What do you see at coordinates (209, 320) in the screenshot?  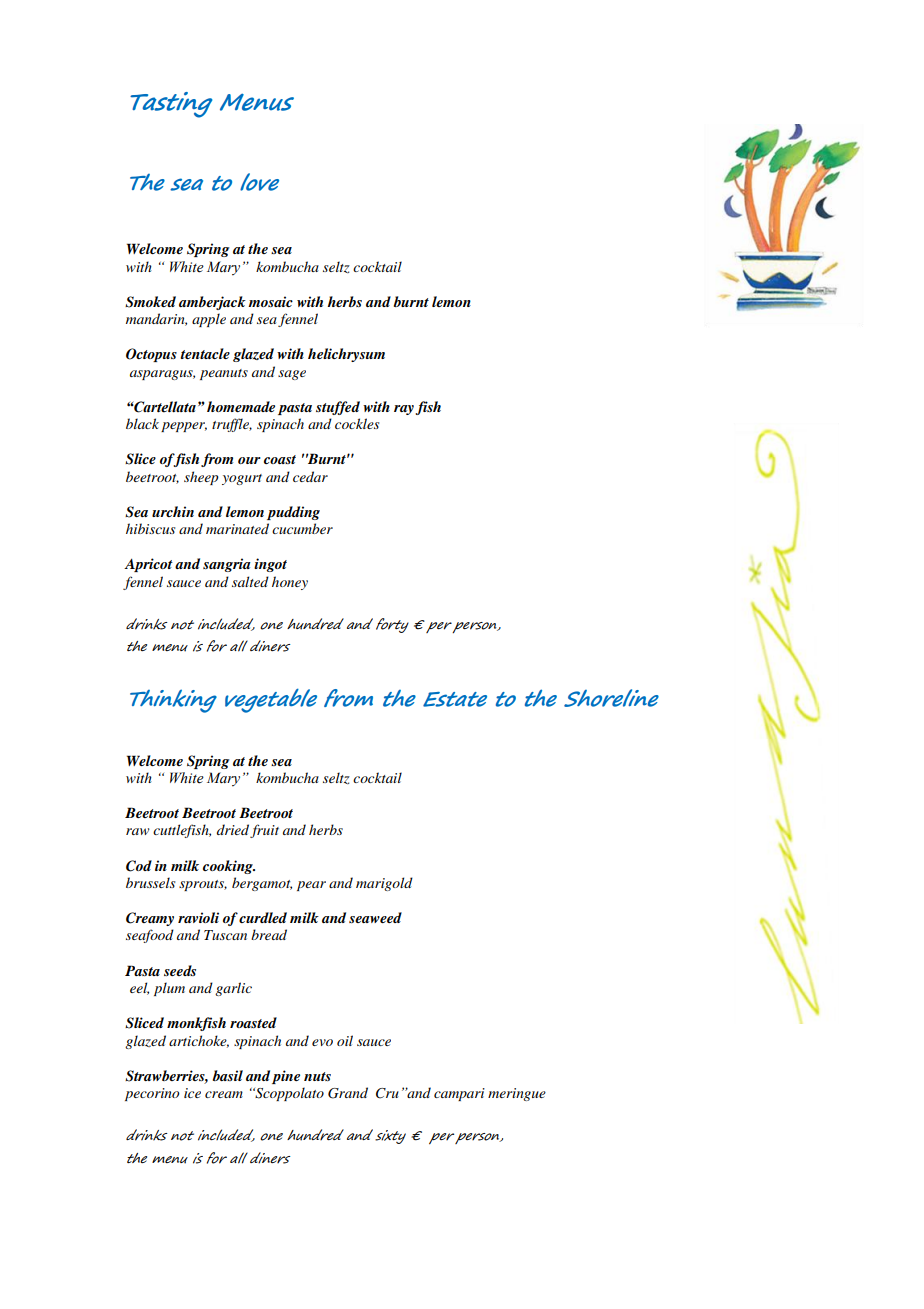 I see `apple` at bounding box center [209, 320].
